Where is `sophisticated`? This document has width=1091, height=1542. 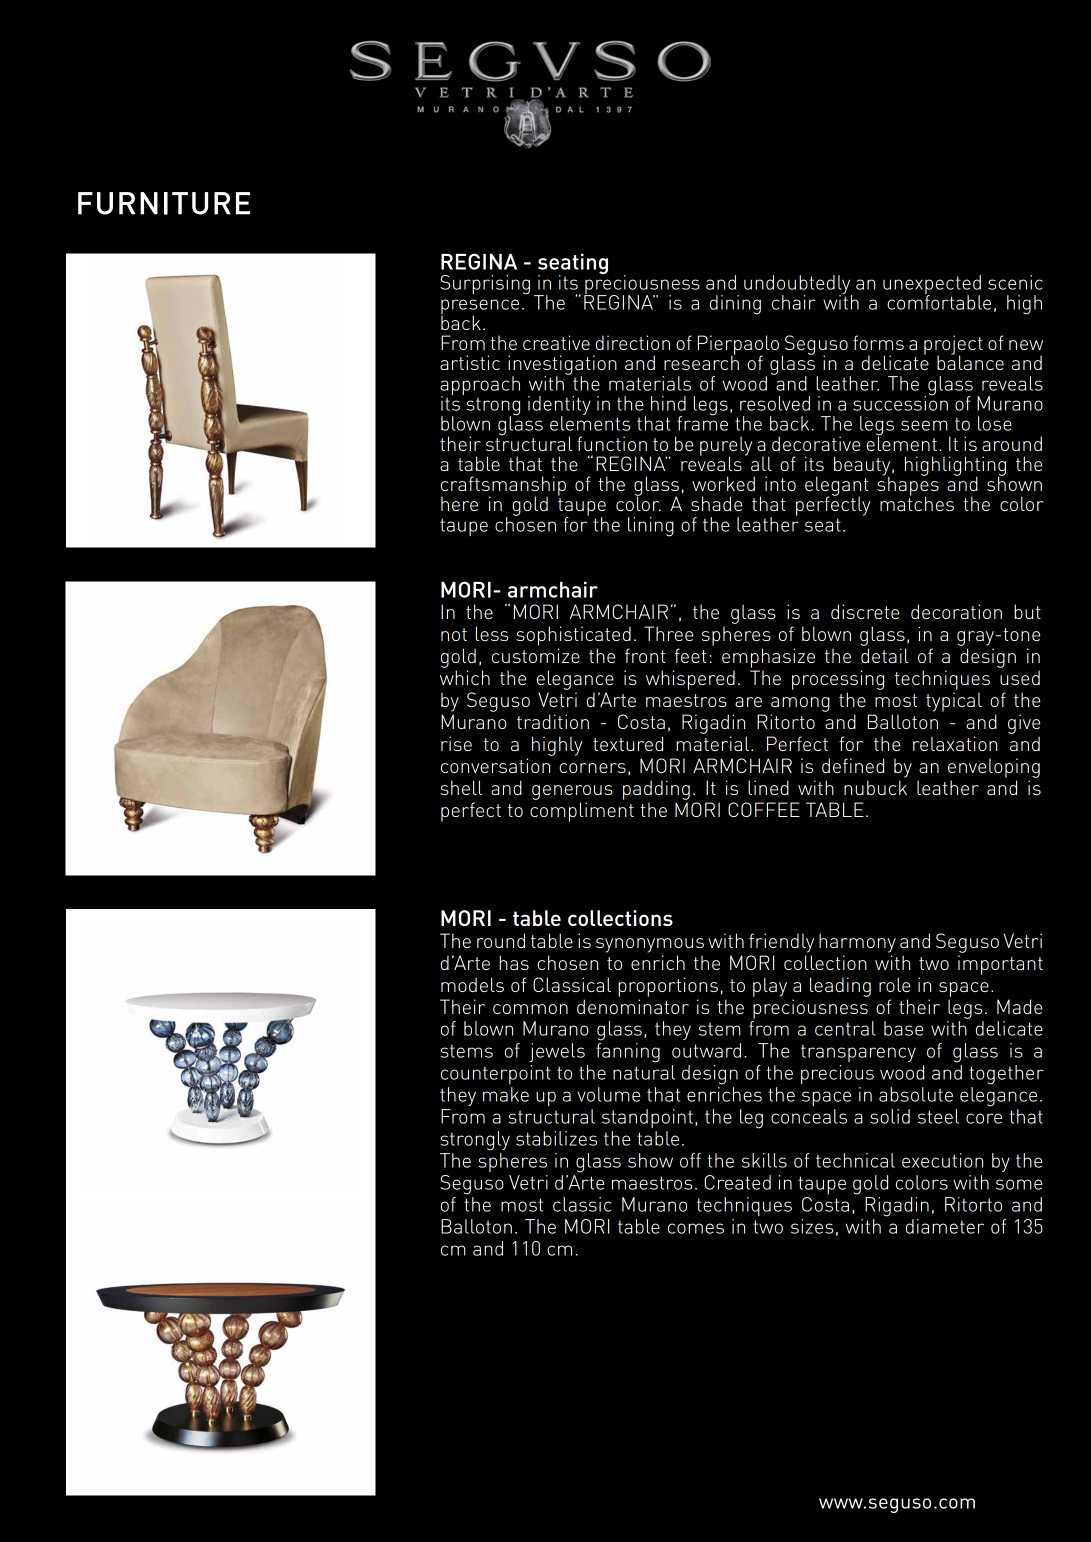
sophisticated is located at coordinates (573, 636).
